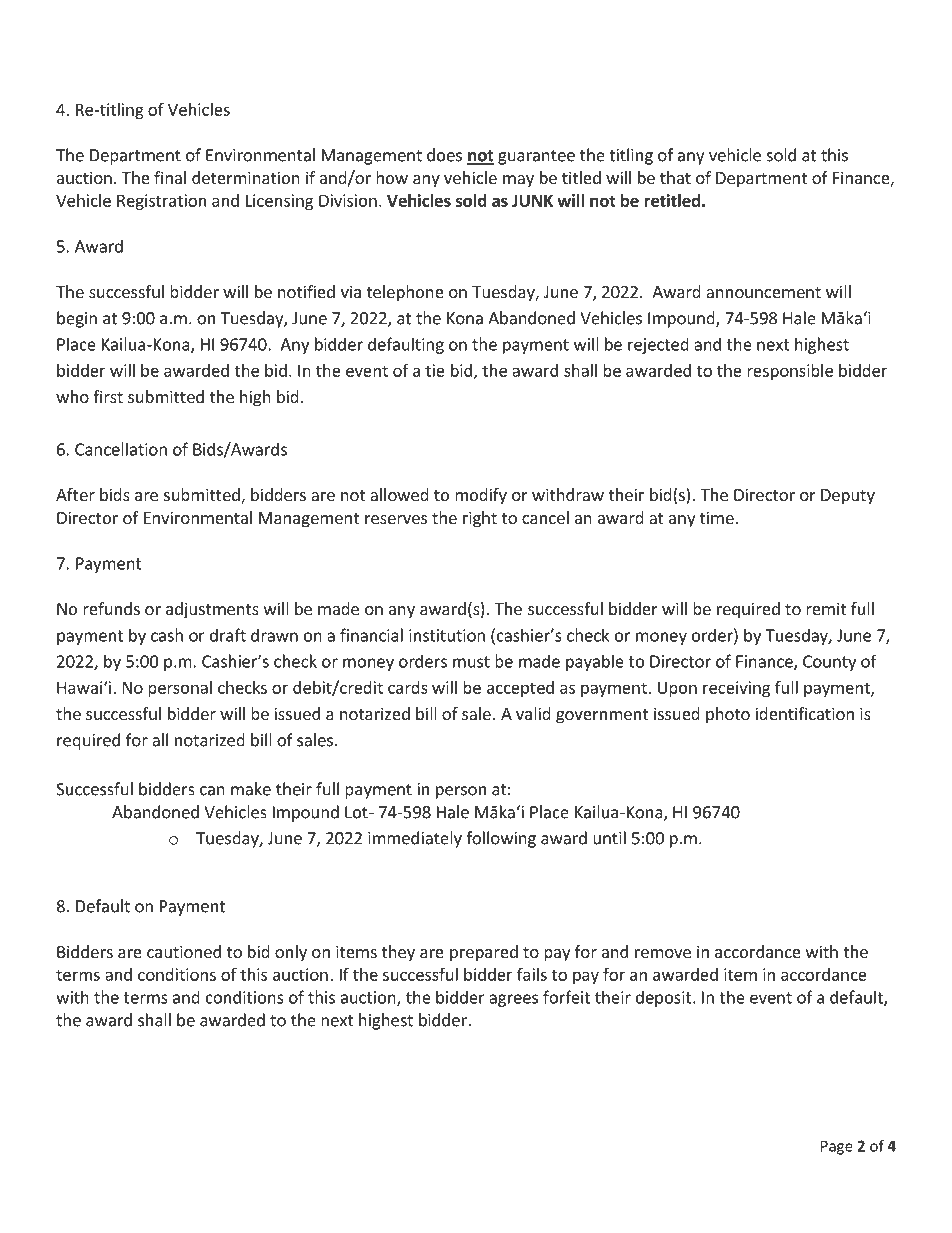  I want to click on right, so click(480, 519).
